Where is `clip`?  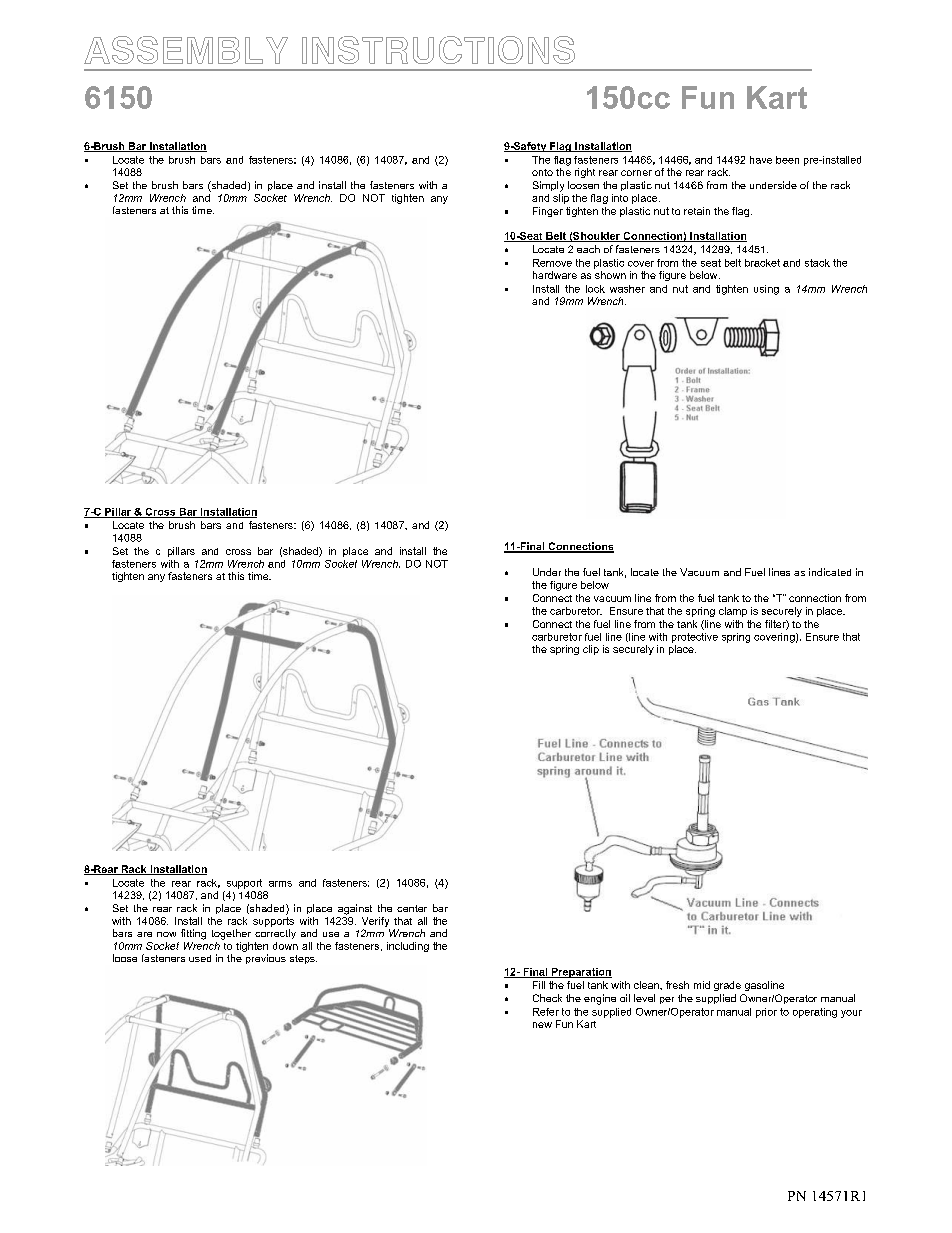
clip is located at coordinates (591, 650).
